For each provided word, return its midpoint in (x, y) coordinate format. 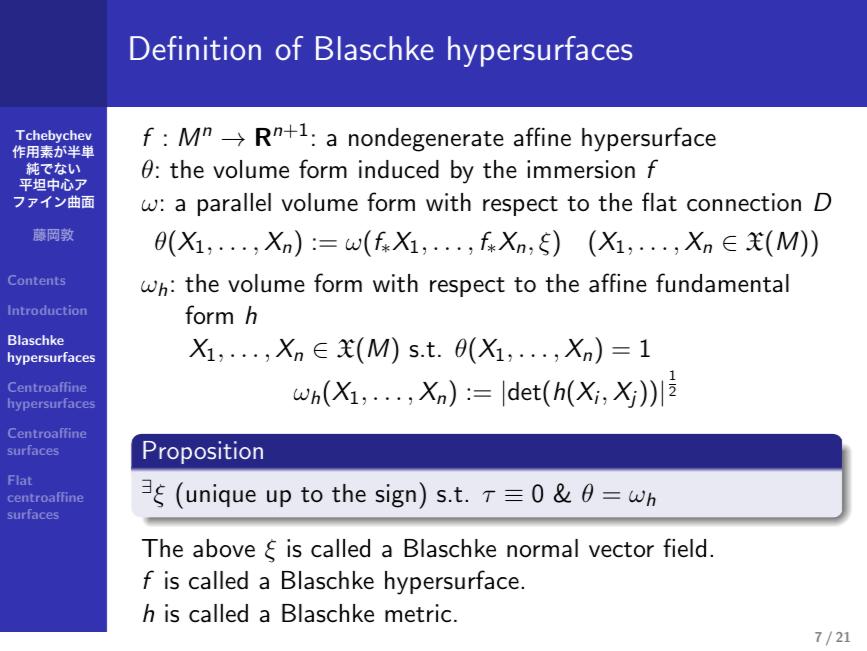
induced (399, 169)
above (224, 548)
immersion (581, 169)
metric (418, 613)
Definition (195, 48)
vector (621, 550)
